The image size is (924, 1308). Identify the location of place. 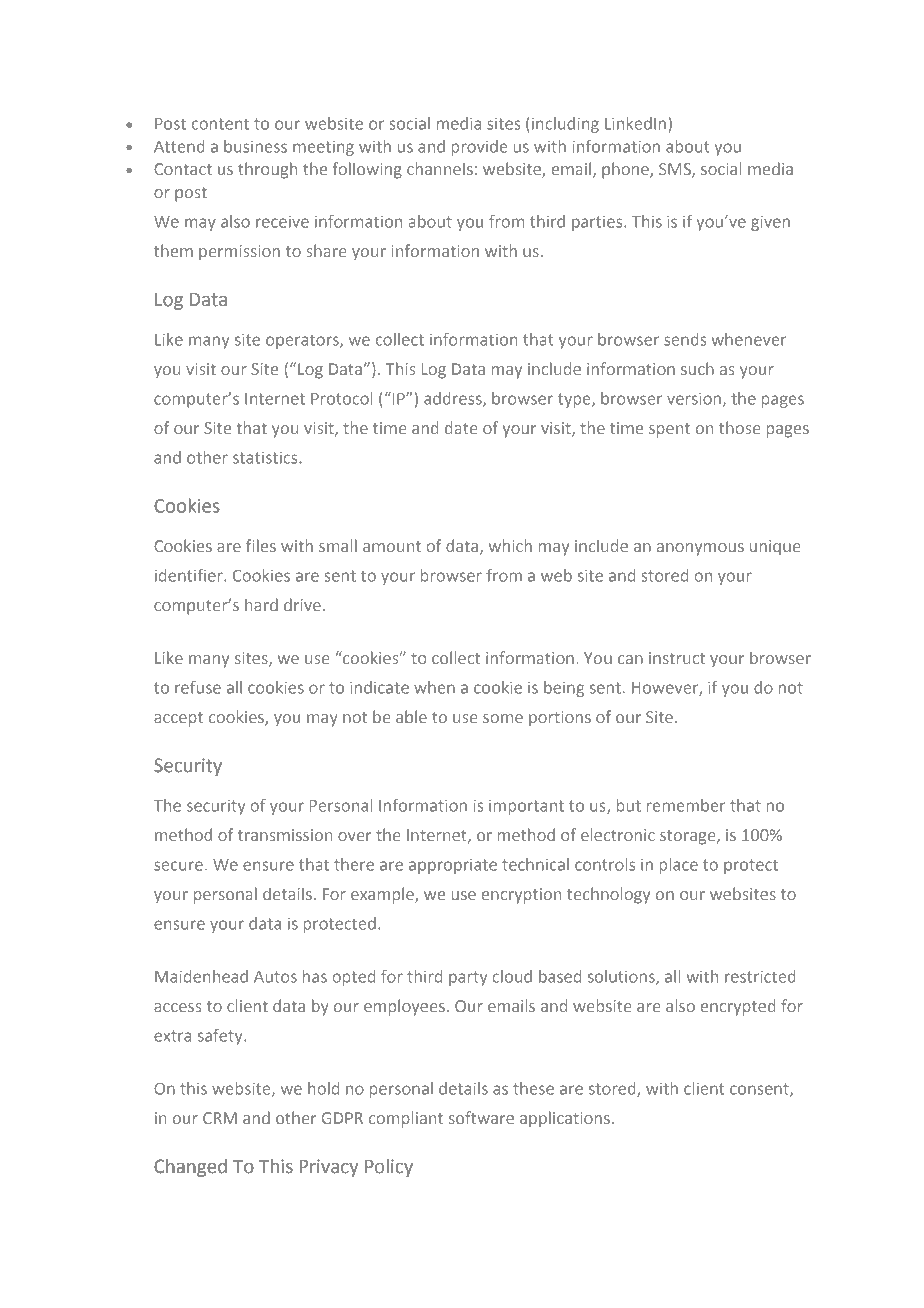
(679, 866).
